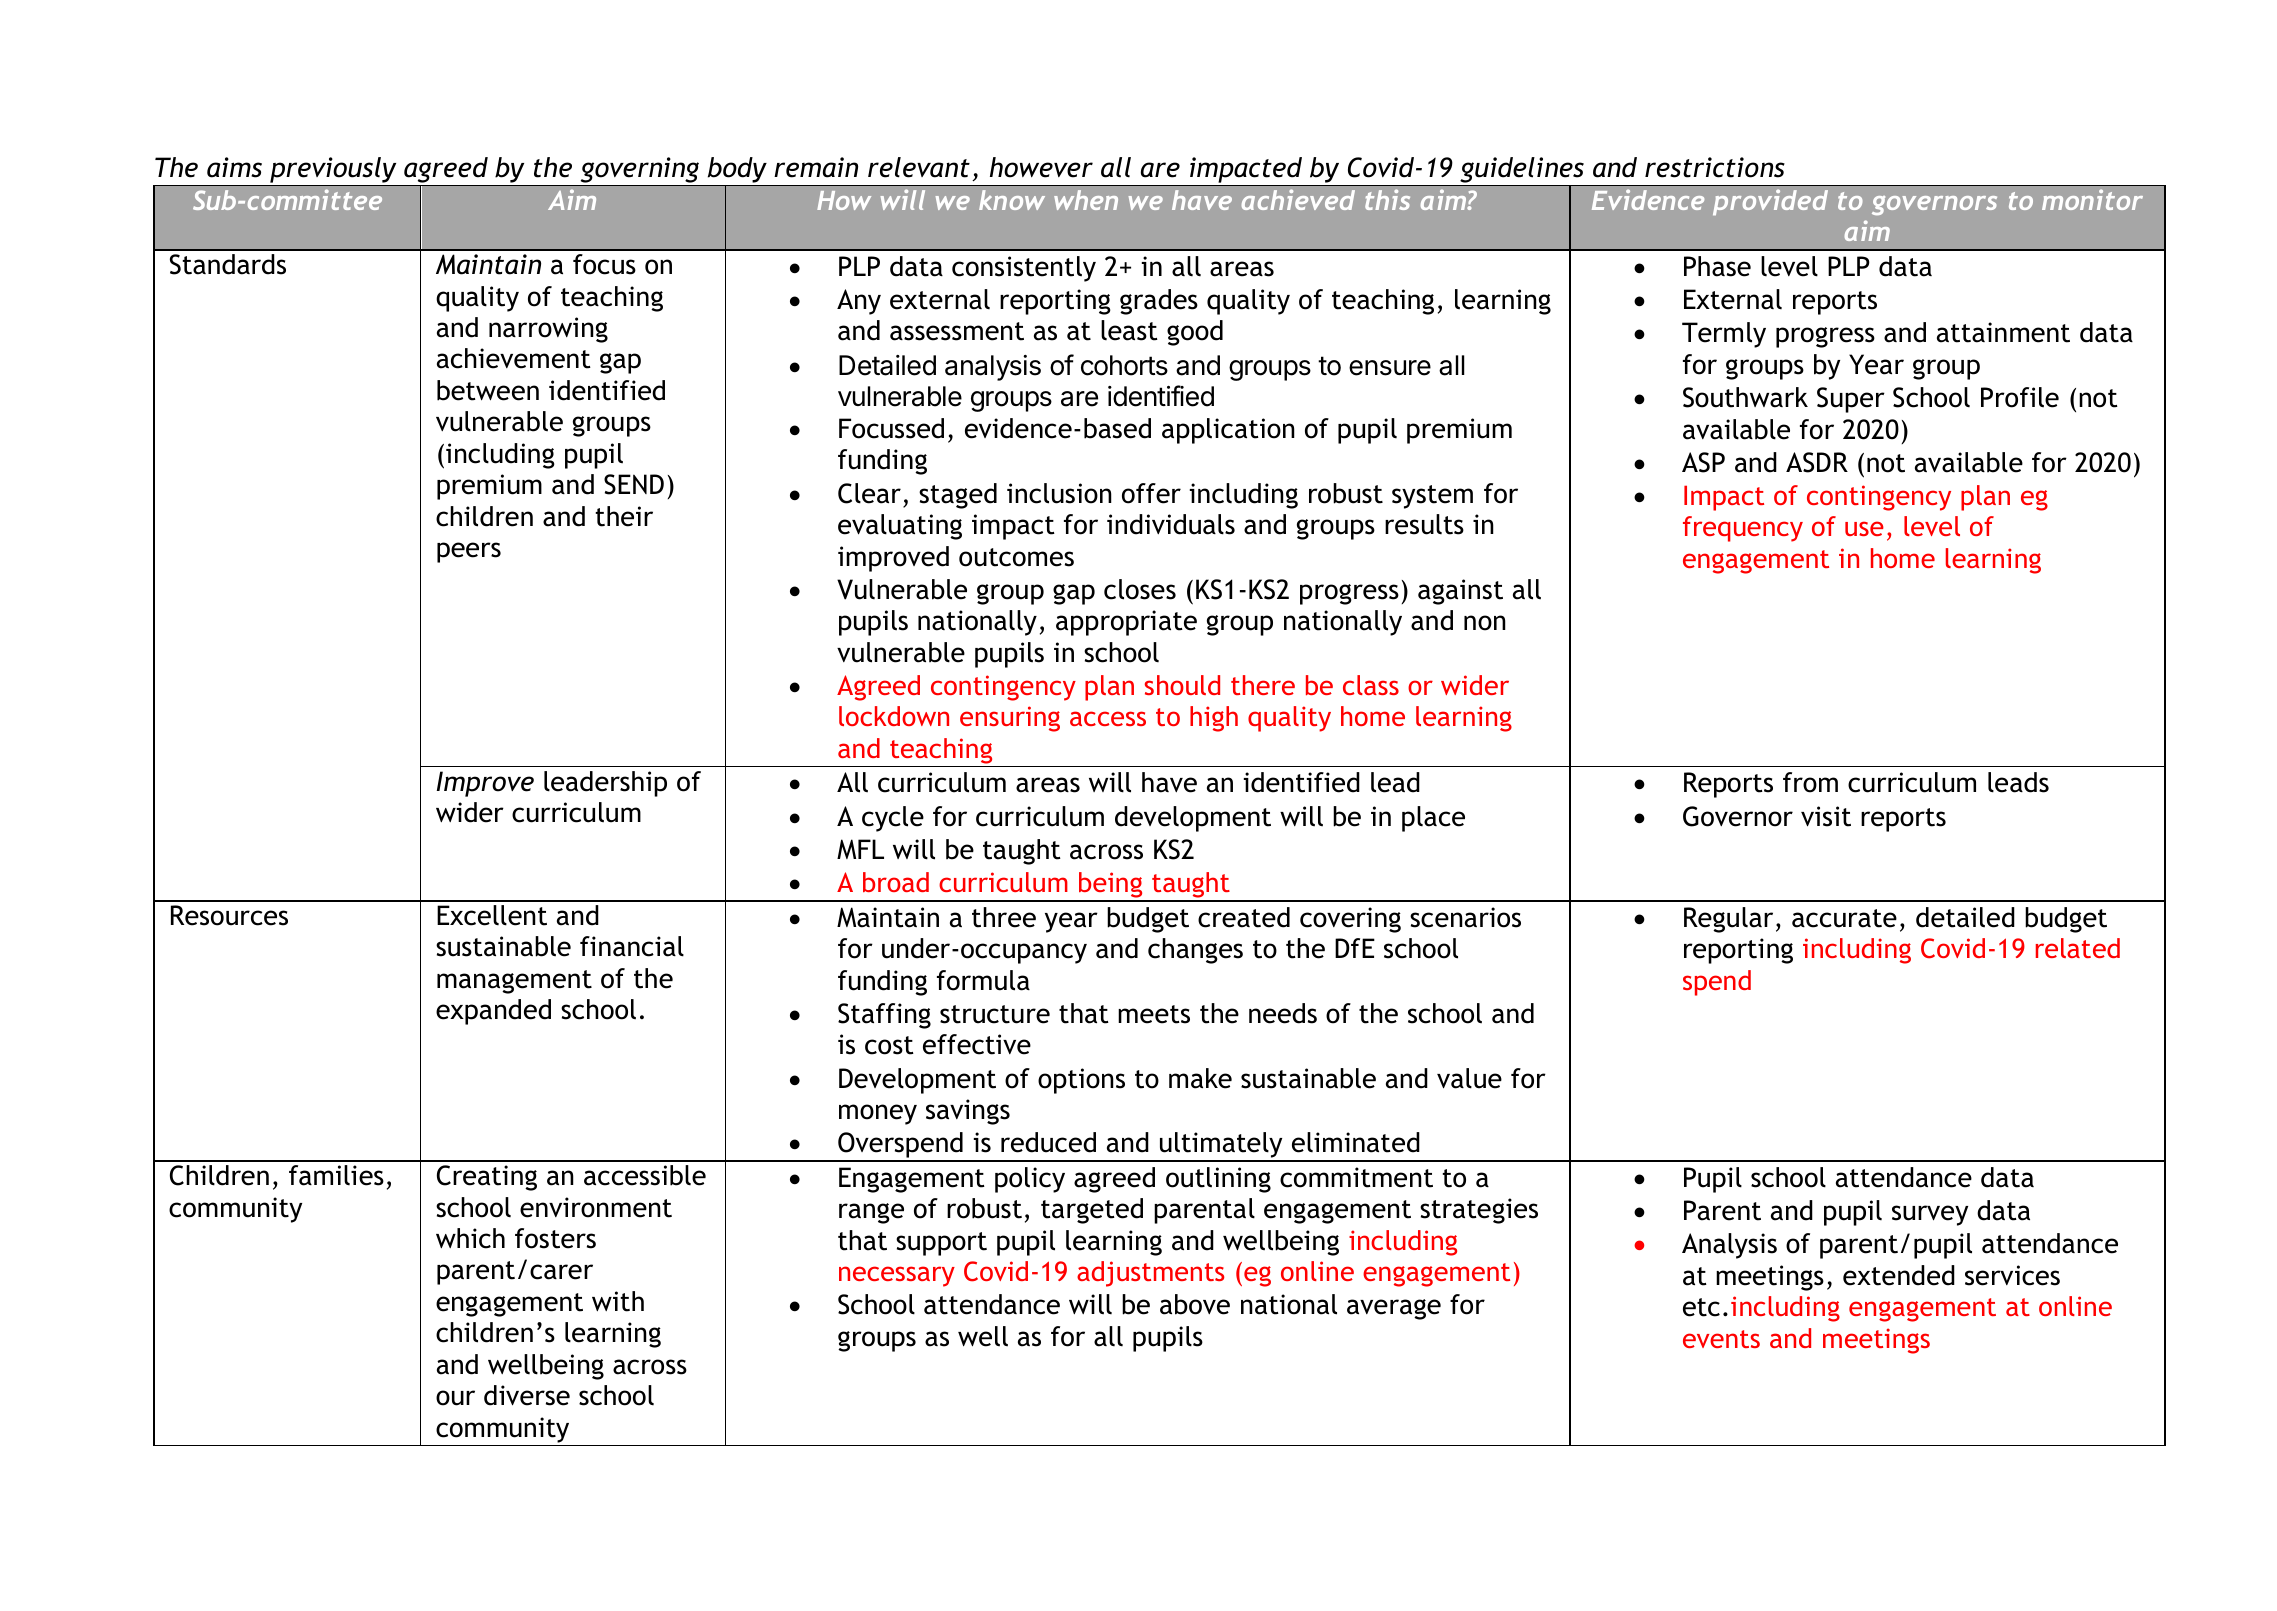 This screenshot has height=1611, width=2277. Describe the element at coordinates (1810, 782) in the screenshot. I see `from` at that location.
